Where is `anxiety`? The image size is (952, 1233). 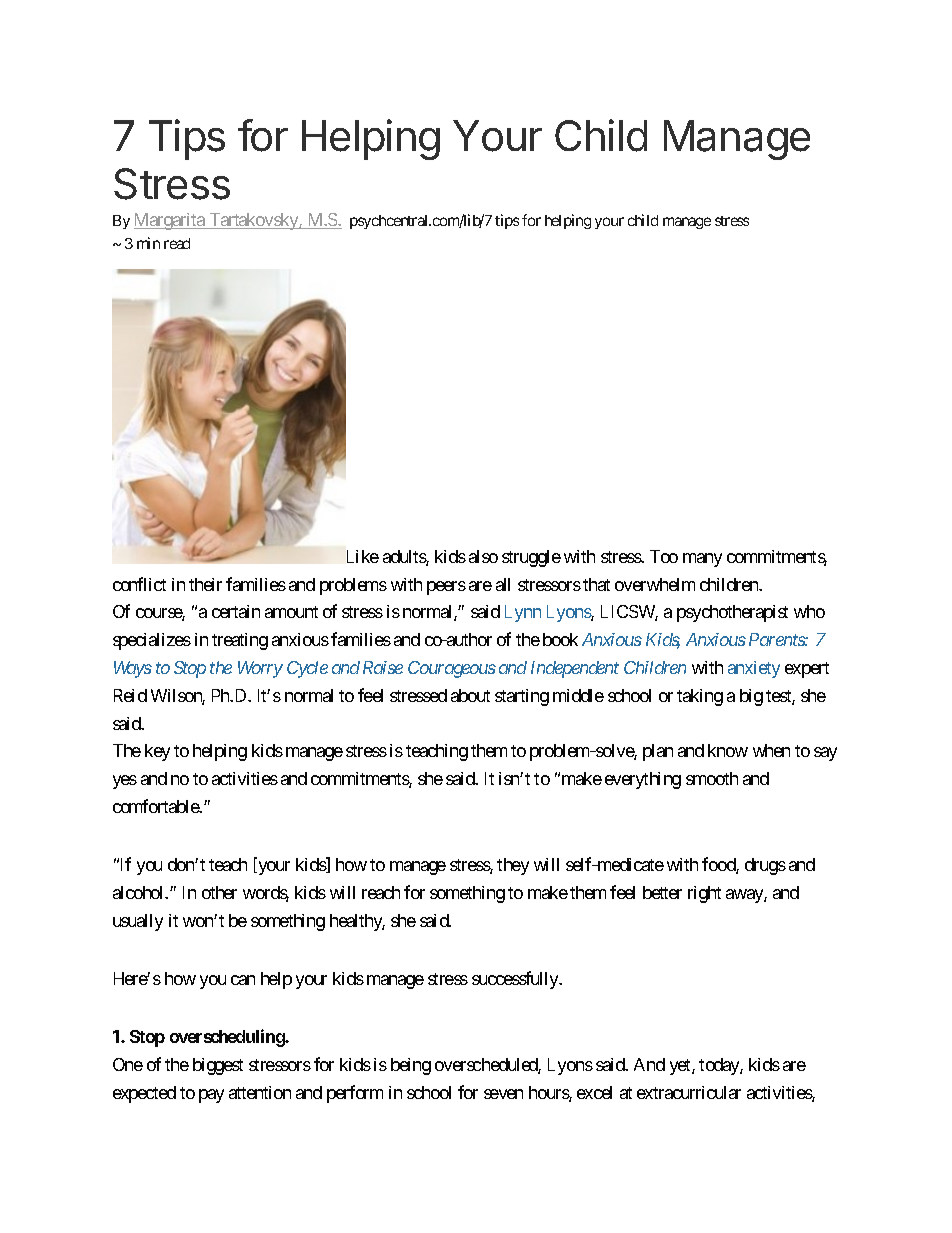 anxiety is located at coordinates (754, 669).
